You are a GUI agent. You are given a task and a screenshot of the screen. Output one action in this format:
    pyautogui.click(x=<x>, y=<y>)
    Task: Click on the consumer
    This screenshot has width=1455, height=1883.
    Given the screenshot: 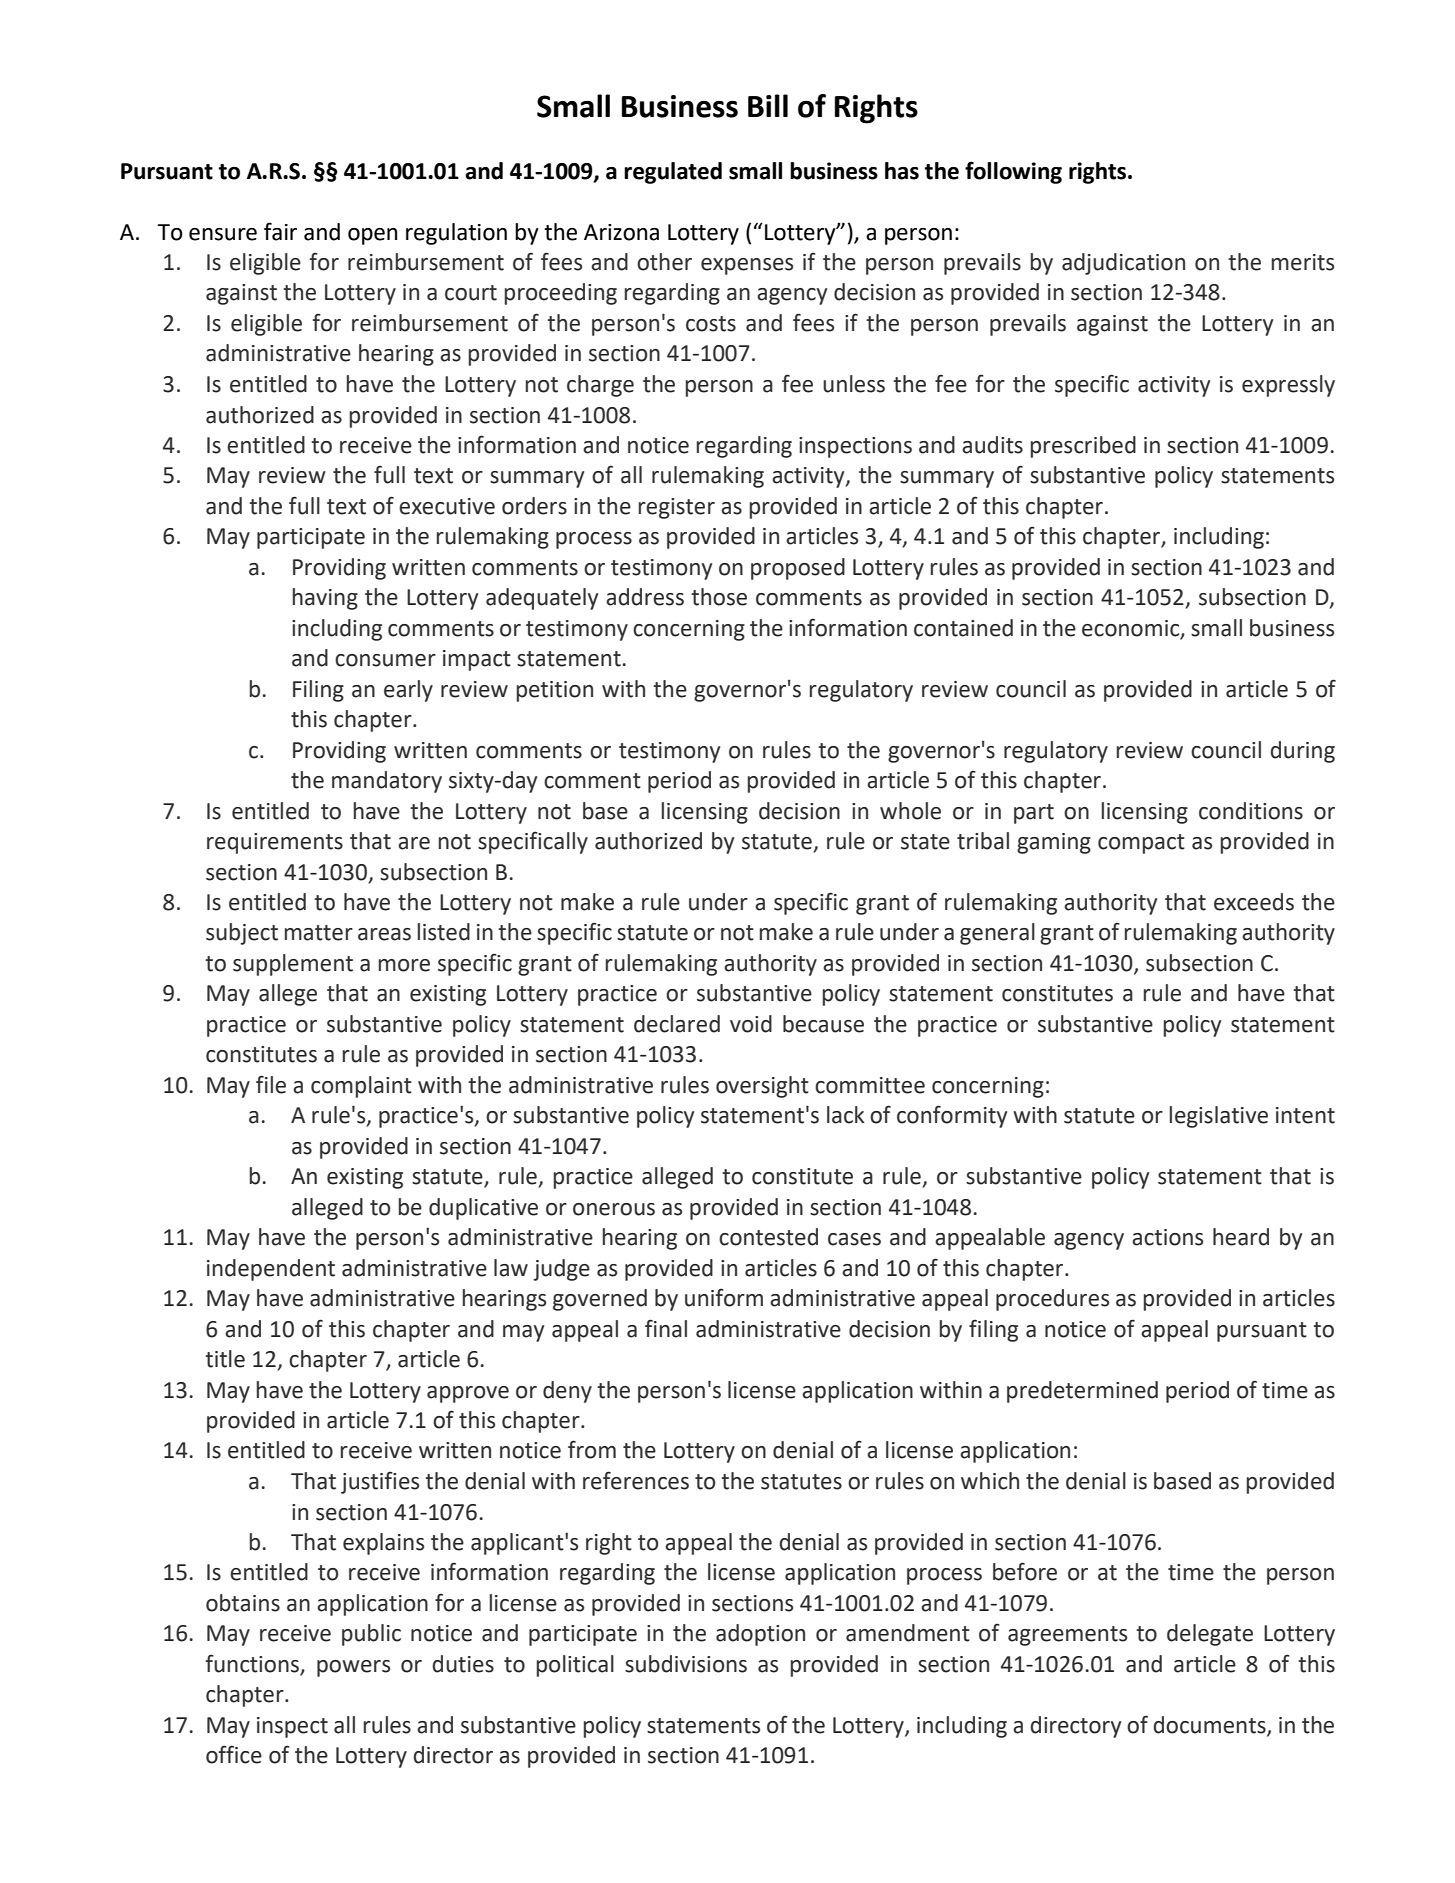 What is the action you would take?
    pyautogui.click(x=385, y=660)
